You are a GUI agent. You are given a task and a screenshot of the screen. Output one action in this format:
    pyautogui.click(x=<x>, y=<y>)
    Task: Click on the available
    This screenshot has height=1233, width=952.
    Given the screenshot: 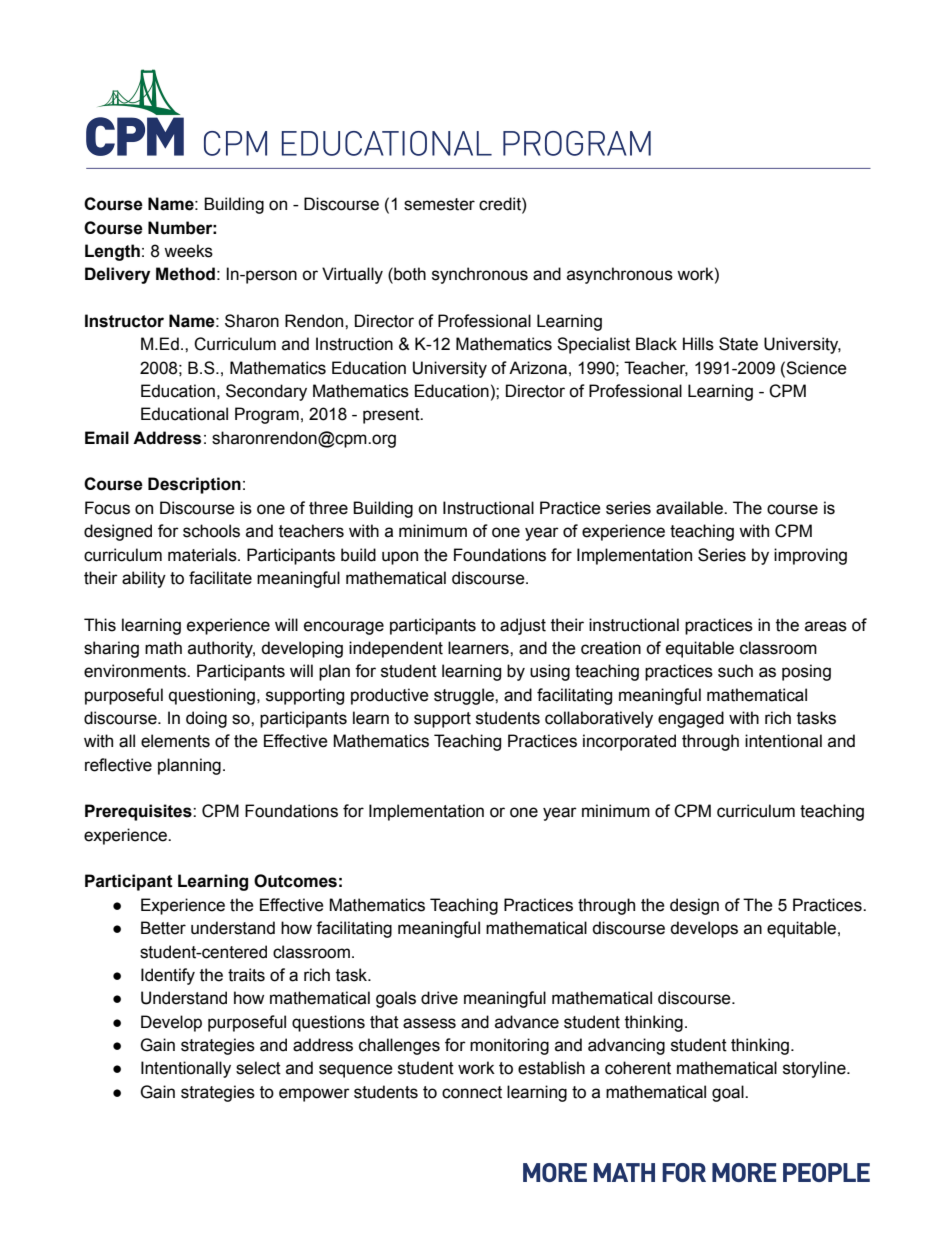 What is the action you would take?
    pyautogui.click(x=690, y=508)
